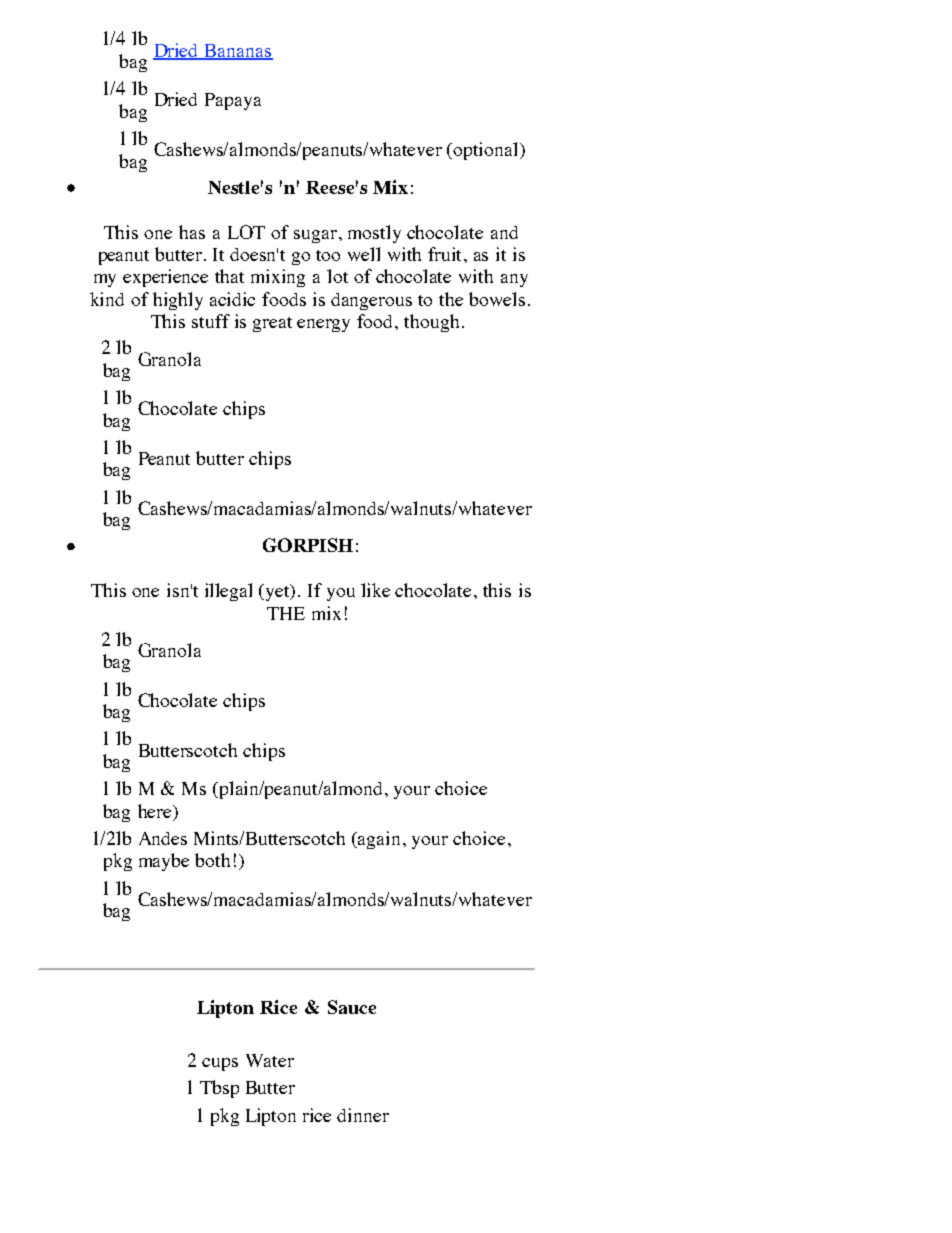 The image size is (952, 1233). What do you see at coordinates (487, 151) in the image?
I see `optional` at bounding box center [487, 151].
